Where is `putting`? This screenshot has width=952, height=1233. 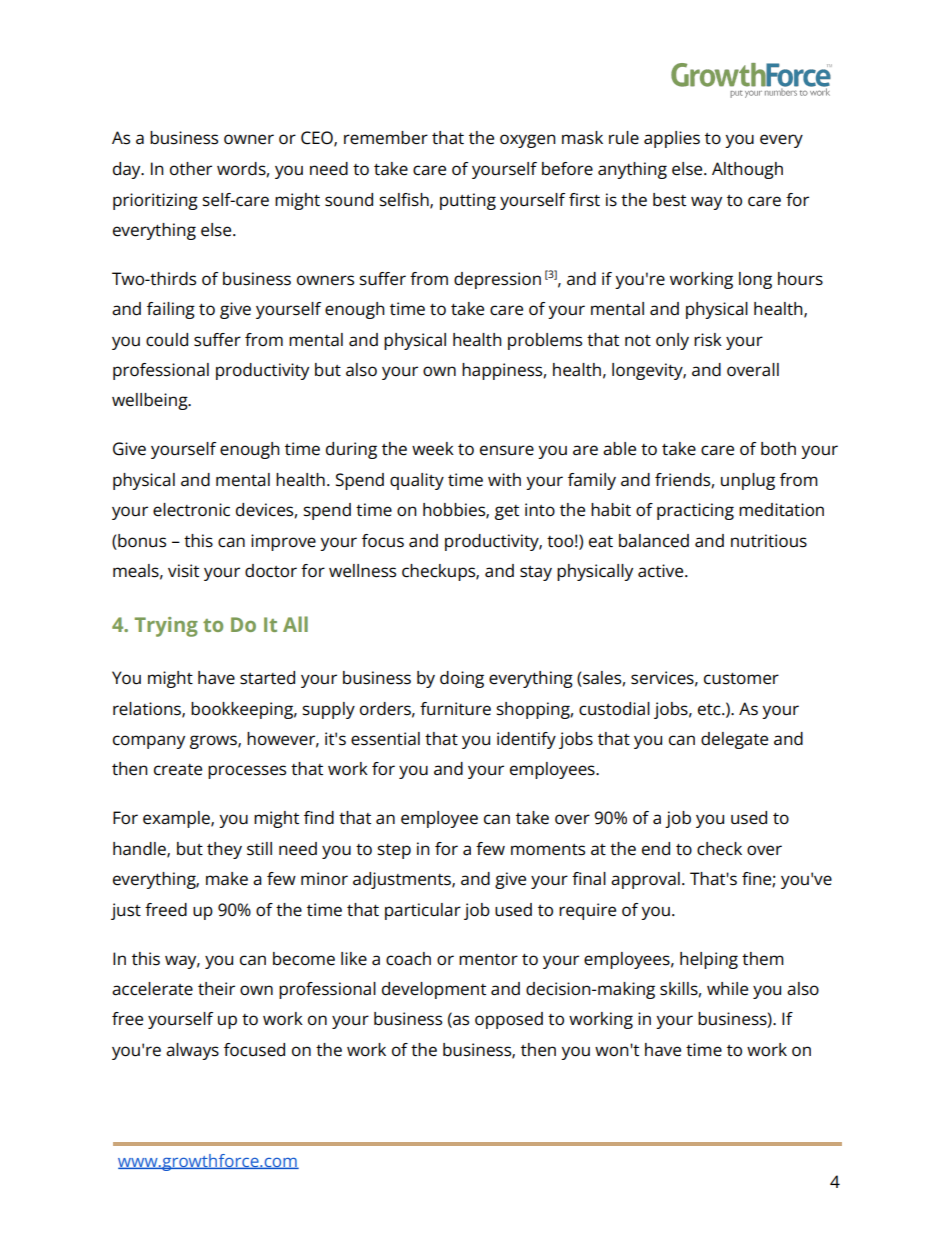 putting is located at coordinates (468, 201).
